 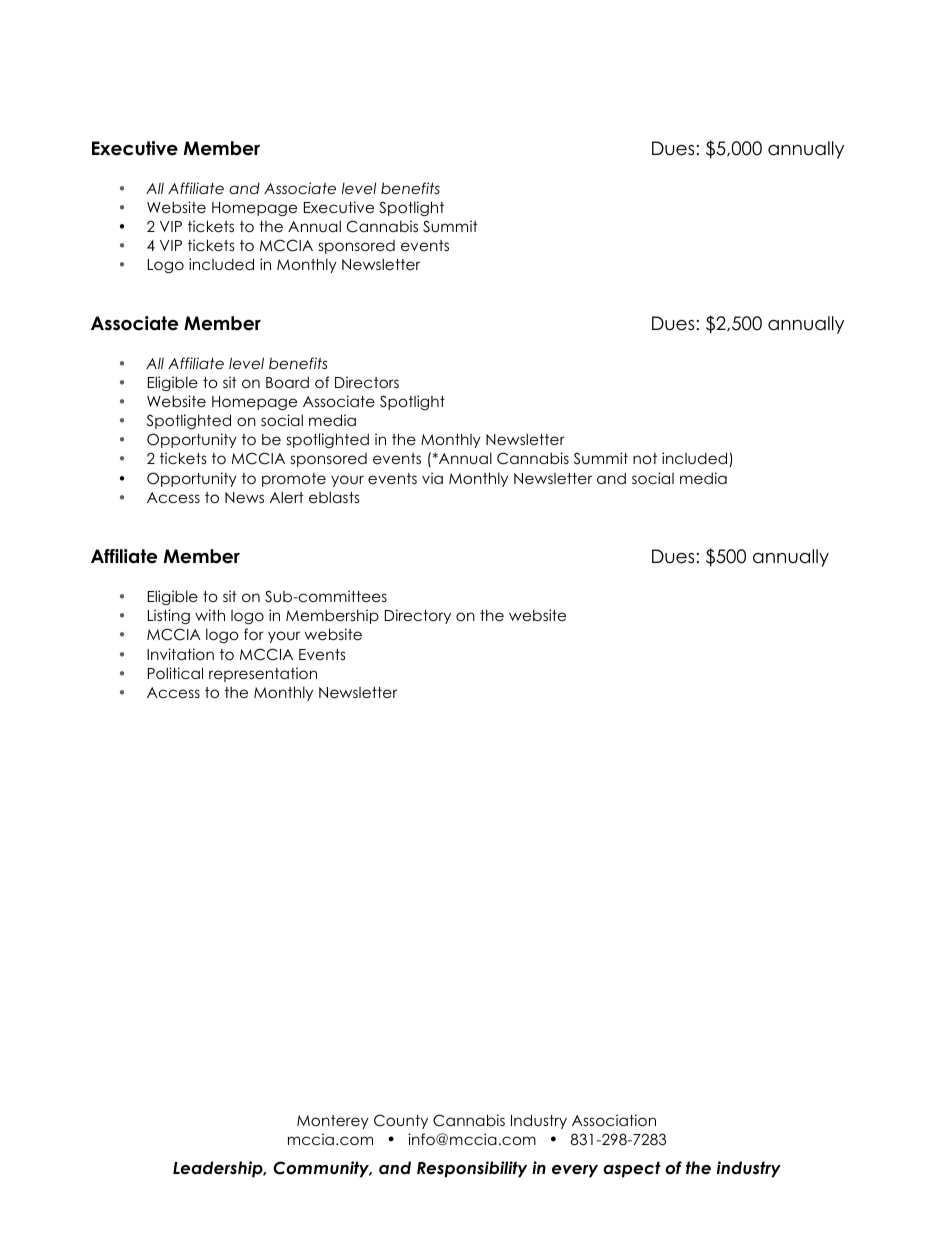 I want to click on Community, so click(x=322, y=1169).
